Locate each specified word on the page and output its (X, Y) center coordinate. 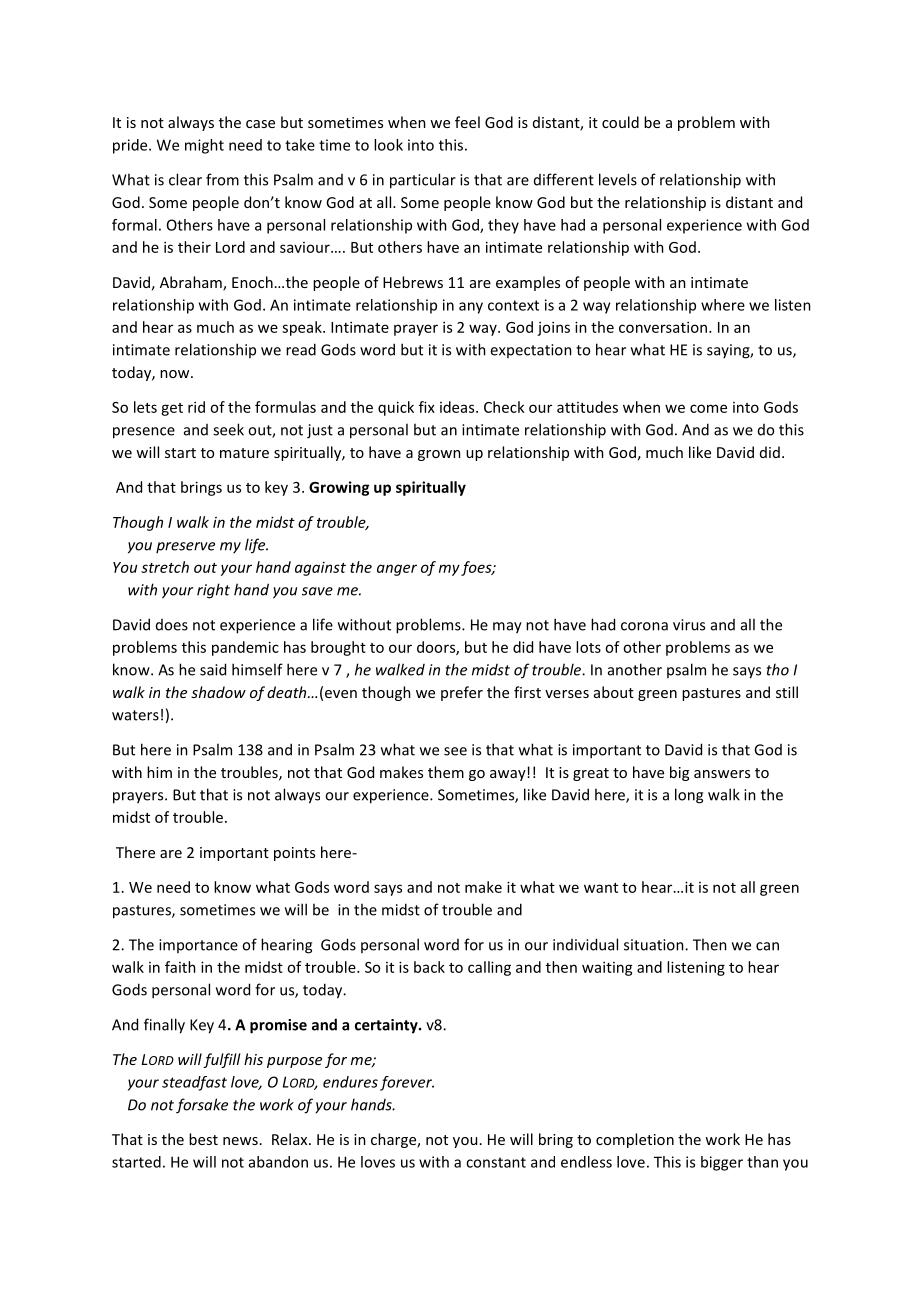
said (213, 669)
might (204, 146)
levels (618, 179)
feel (467, 122)
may (507, 628)
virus (689, 625)
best (203, 1139)
